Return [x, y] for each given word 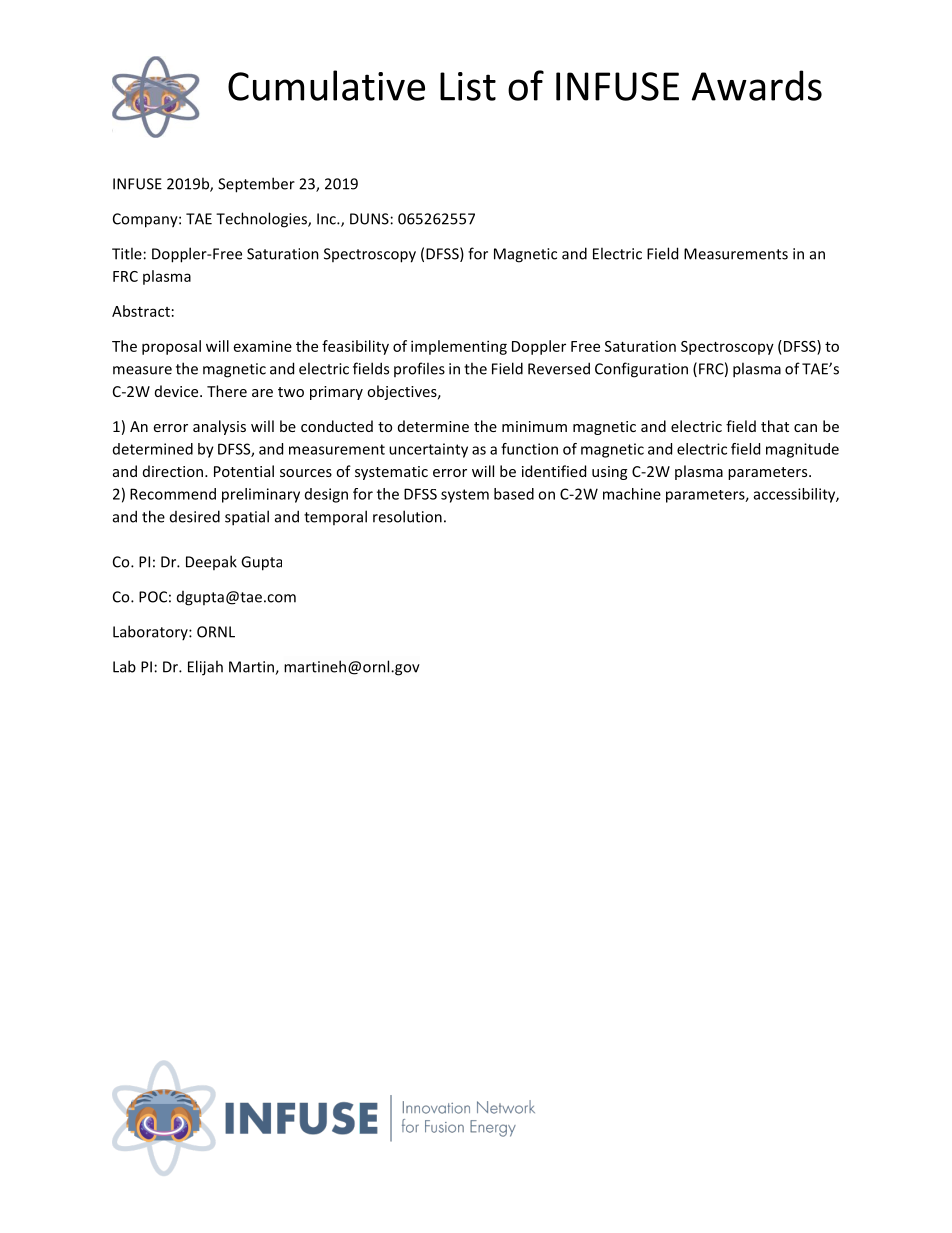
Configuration [641, 370]
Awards [757, 85]
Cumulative [326, 85]
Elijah [205, 668]
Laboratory [151, 632]
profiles [419, 369]
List [468, 86]
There [227, 391]
